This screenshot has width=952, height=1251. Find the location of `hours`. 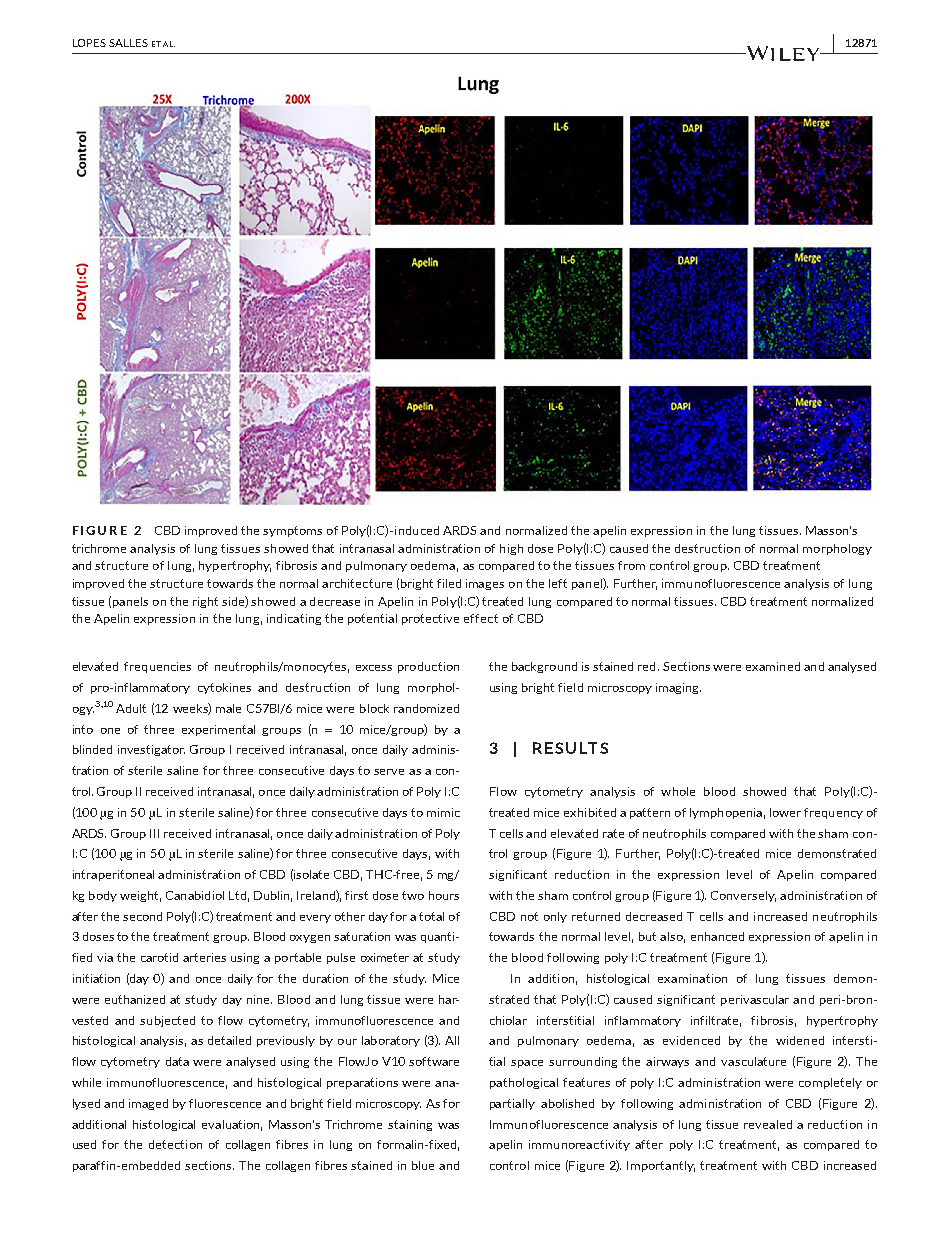

hours is located at coordinates (444, 895).
